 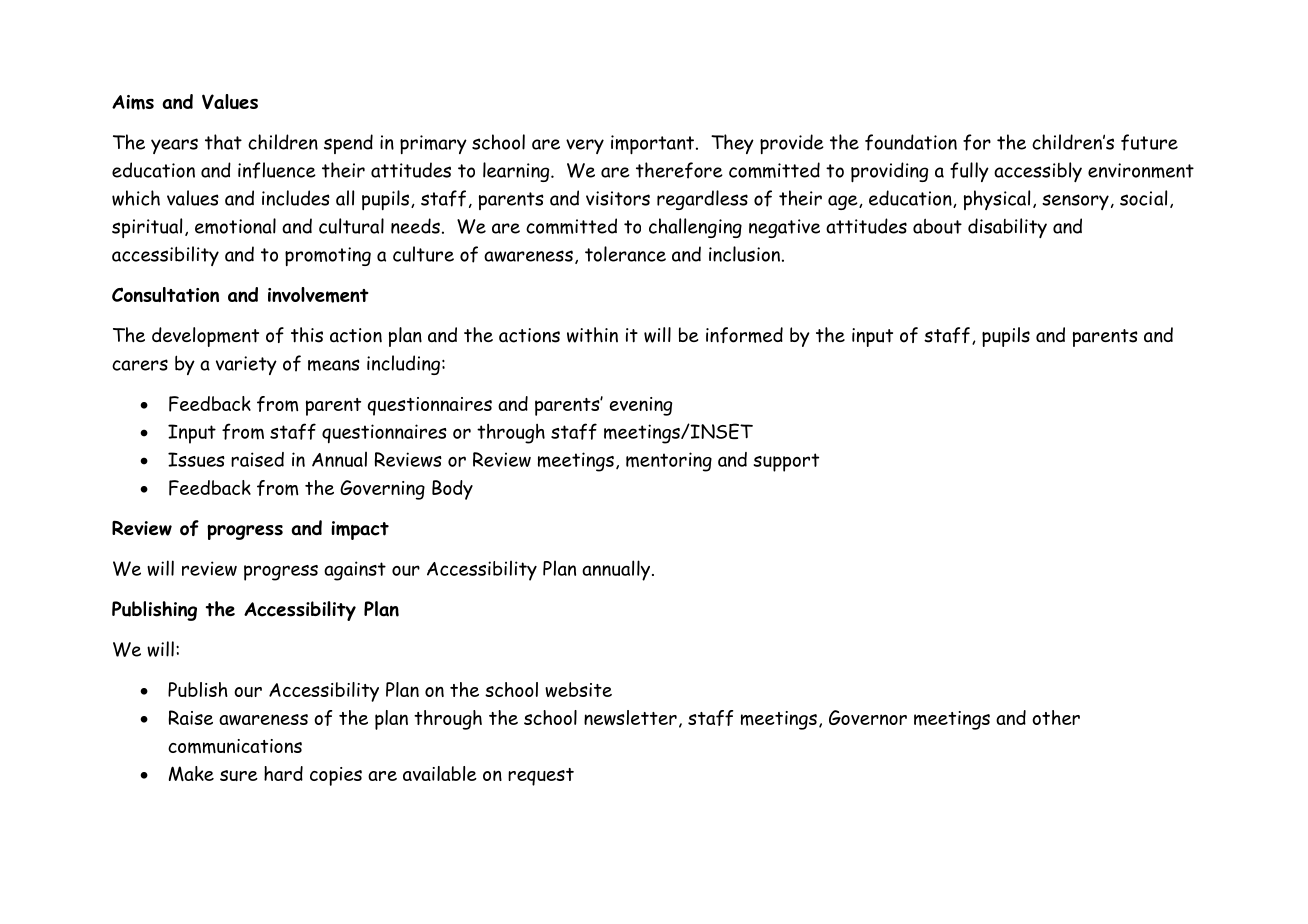 What do you see at coordinates (196, 459) in the screenshot?
I see `Issues` at bounding box center [196, 459].
